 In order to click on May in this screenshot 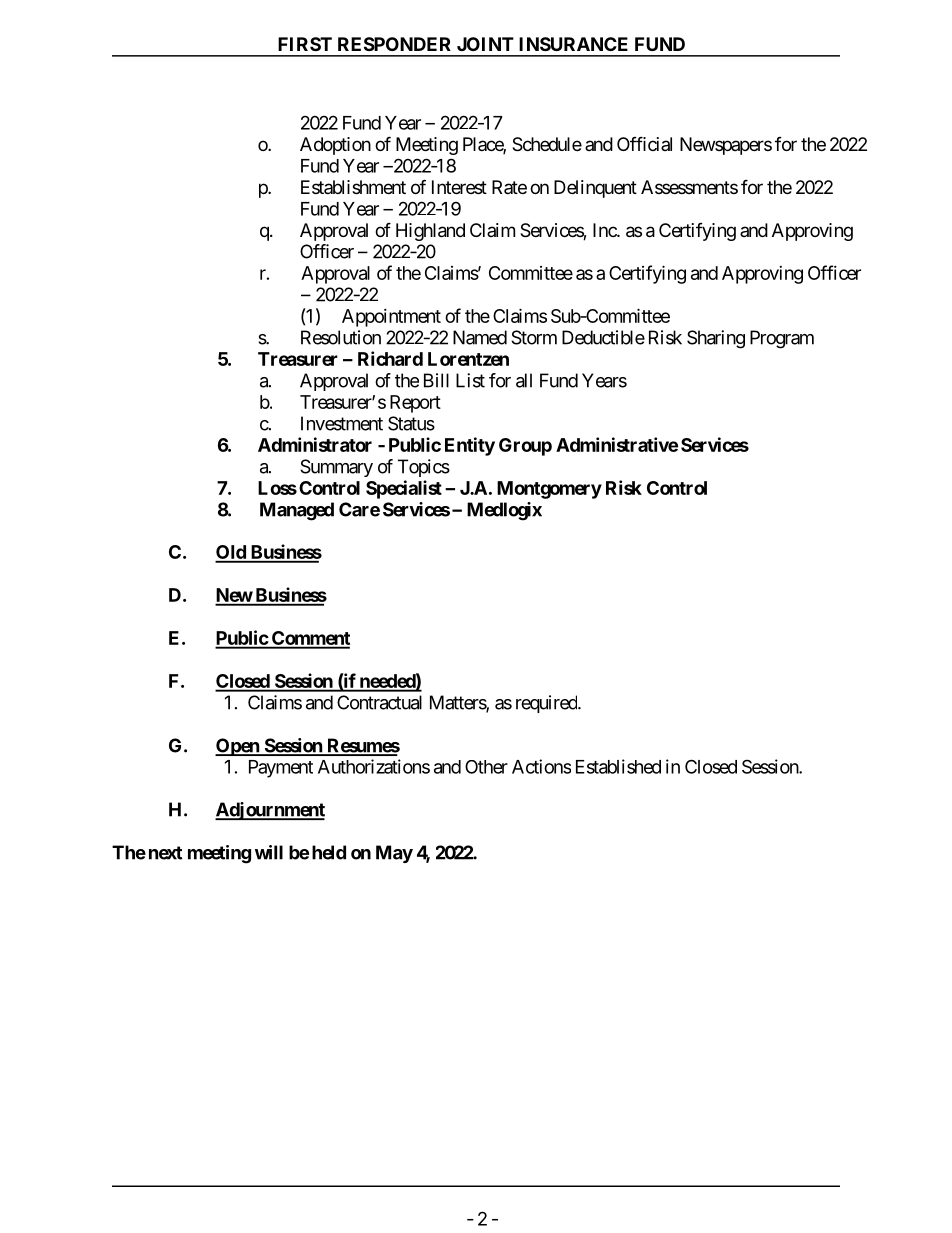, I will do `click(394, 854)`.
